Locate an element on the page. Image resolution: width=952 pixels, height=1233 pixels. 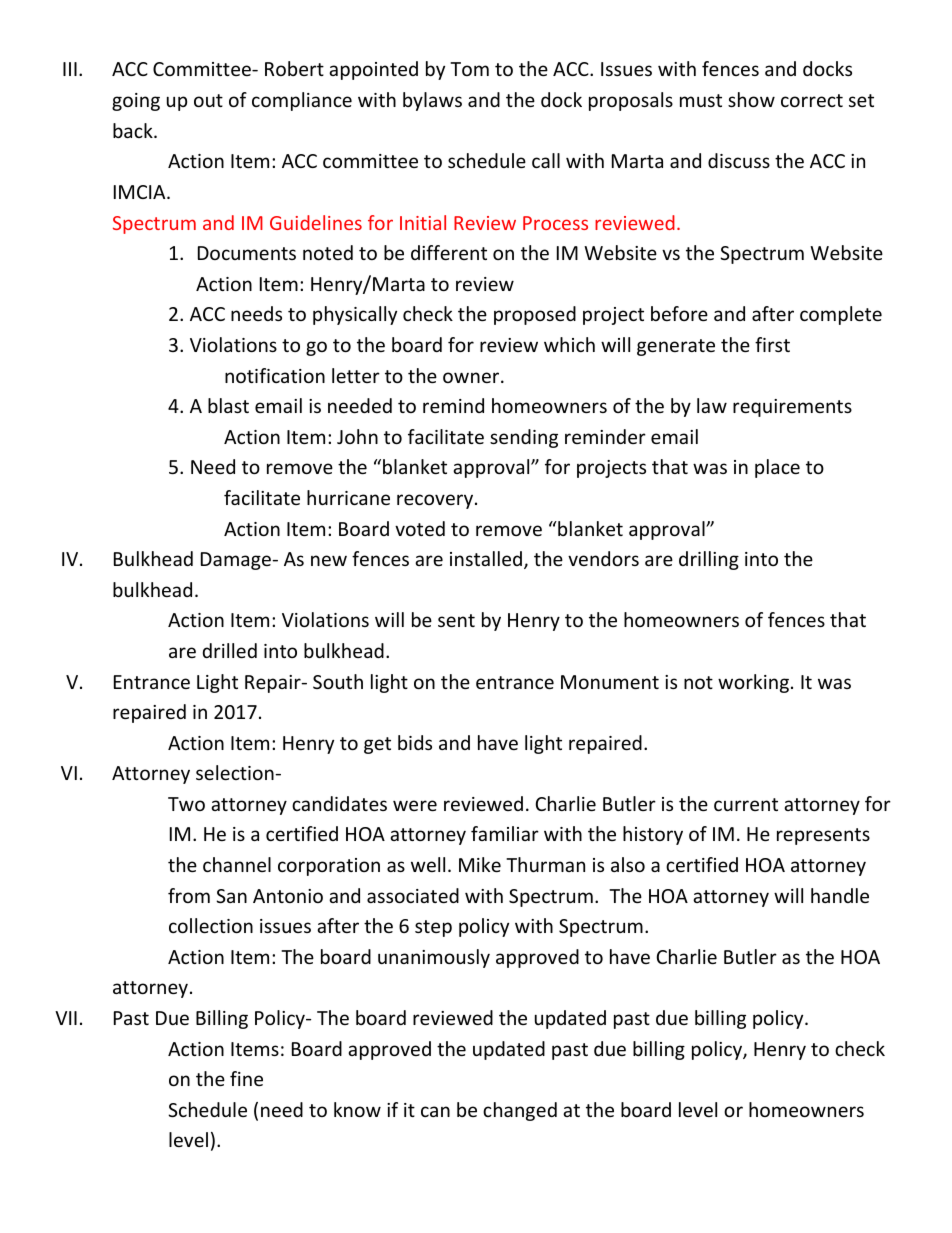
current is located at coordinates (746, 804).
